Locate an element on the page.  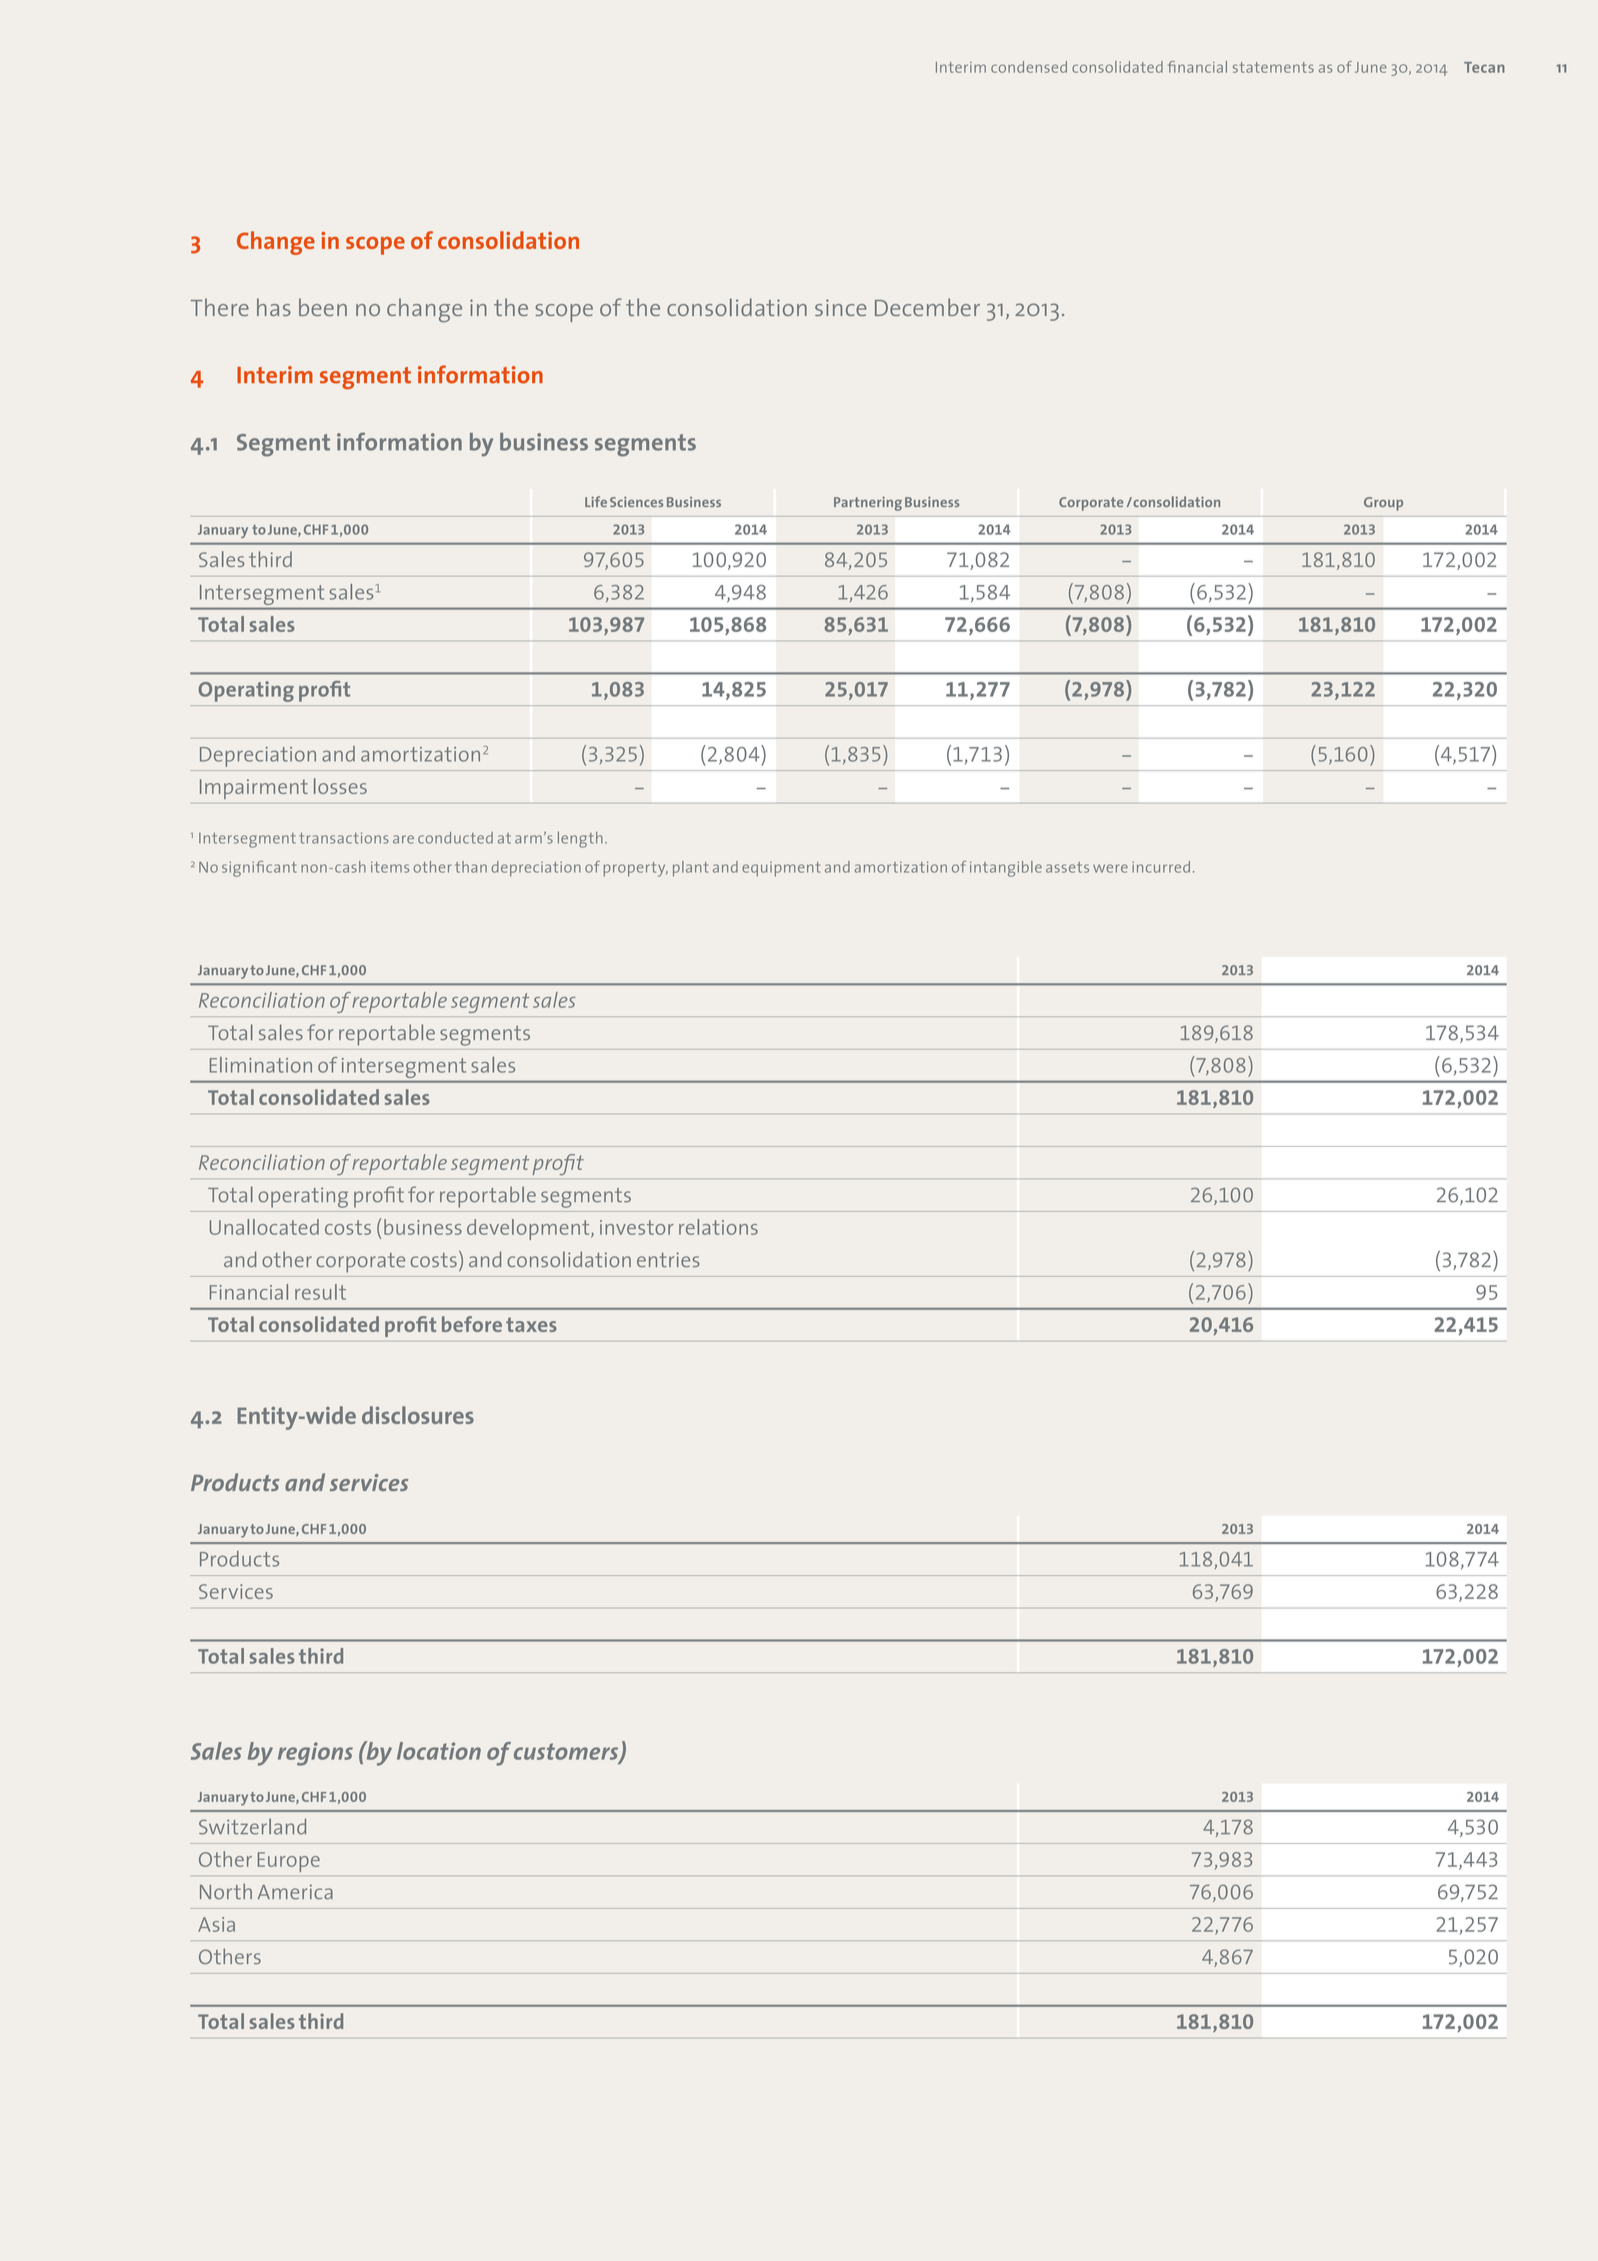
incurred is located at coordinates (1161, 867).
